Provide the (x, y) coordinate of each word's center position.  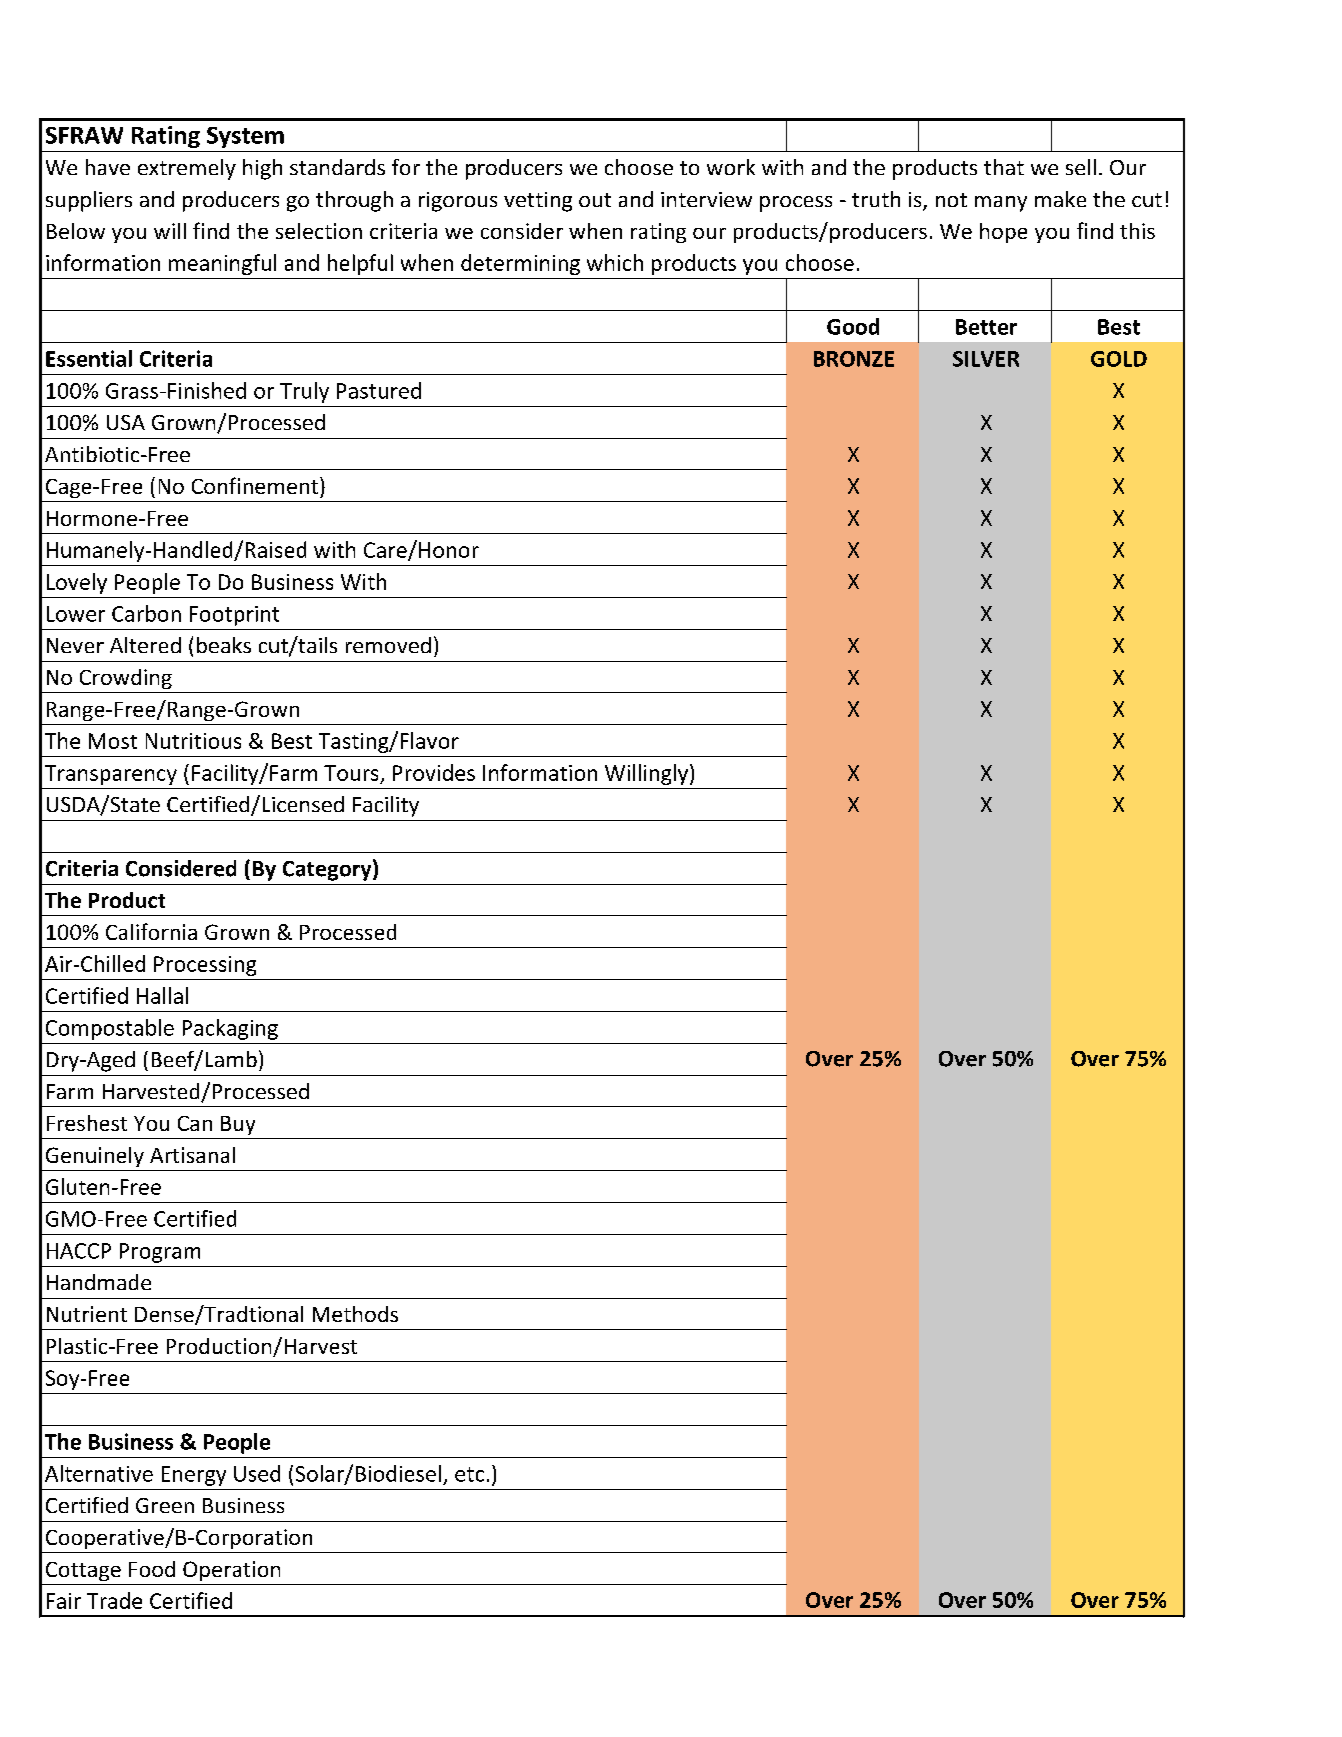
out (595, 200)
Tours (351, 773)
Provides (434, 772)
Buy (238, 1125)
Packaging (230, 1029)
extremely (187, 169)
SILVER (986, 359)
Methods (355, 1314)
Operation (231, 1571)
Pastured (379, 390)
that (1004, 167)
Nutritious (193, 741)
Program (160, 1253)
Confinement (255, 485)
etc (469, 1474)
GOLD (1119, 359)
